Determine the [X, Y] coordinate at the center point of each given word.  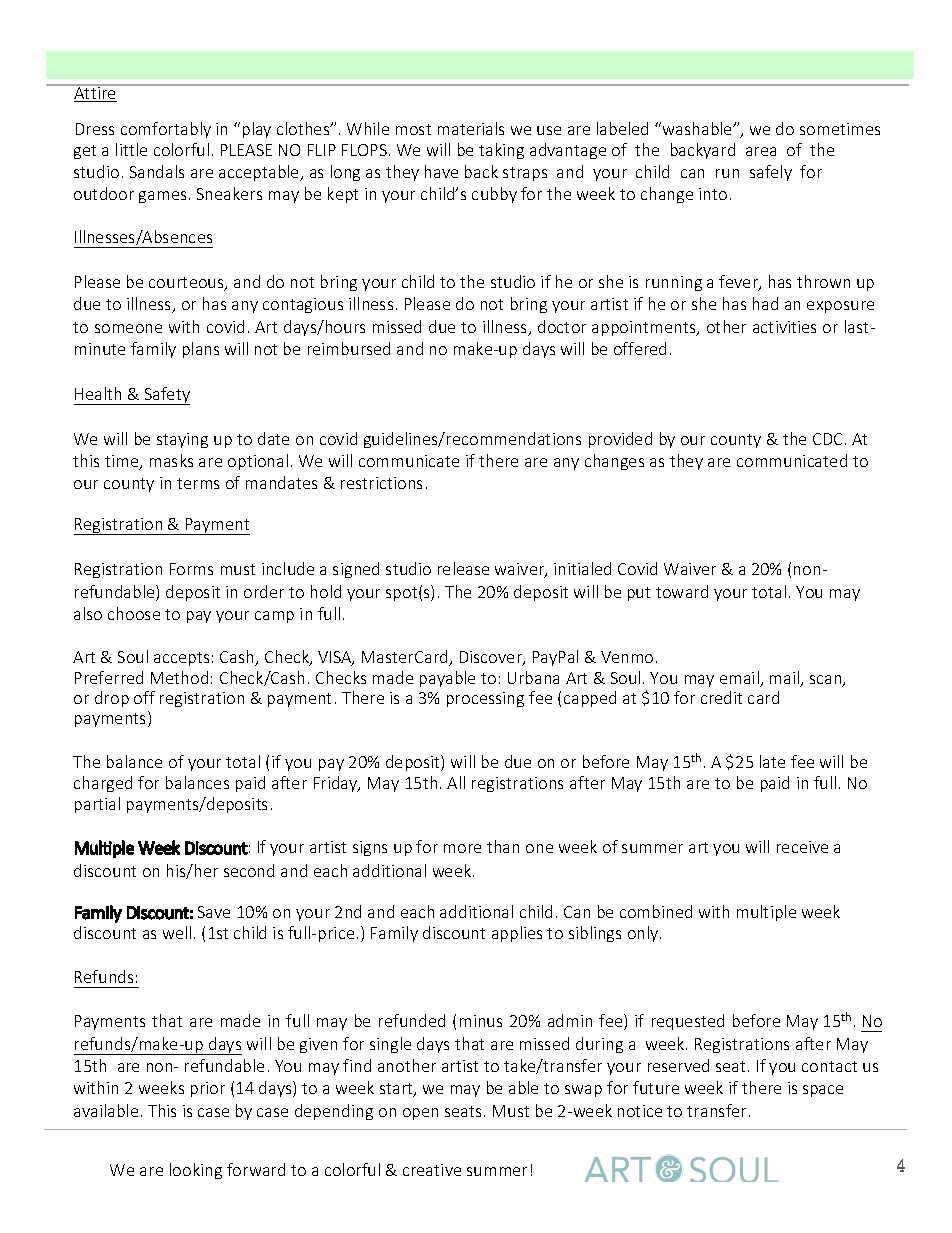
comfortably [166, 130]
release [463, 568]
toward [682, 591]
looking [196, 1171]
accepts [181, 659]
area [761, 151]
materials [471, 128]
